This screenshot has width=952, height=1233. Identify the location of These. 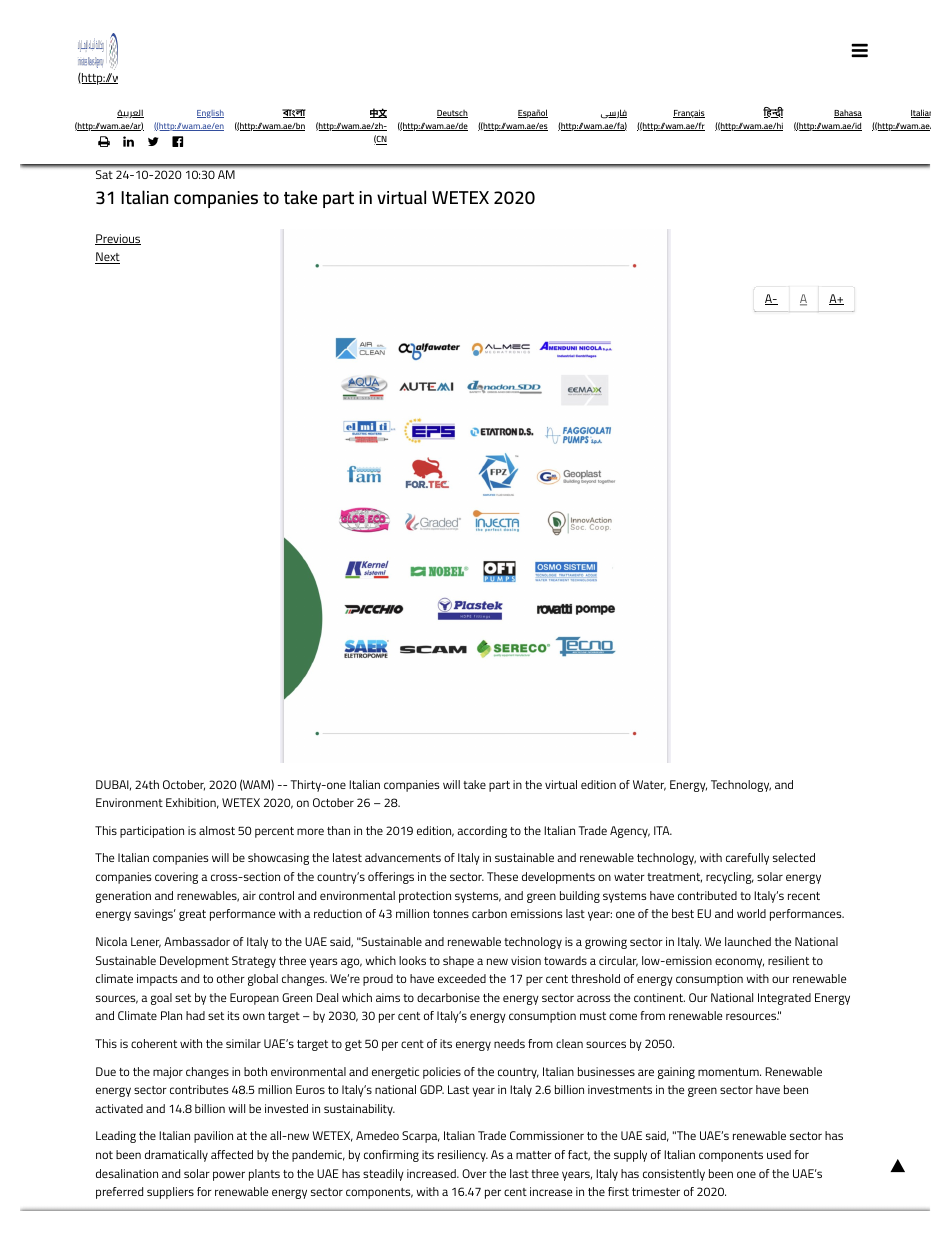
(502, 876).
